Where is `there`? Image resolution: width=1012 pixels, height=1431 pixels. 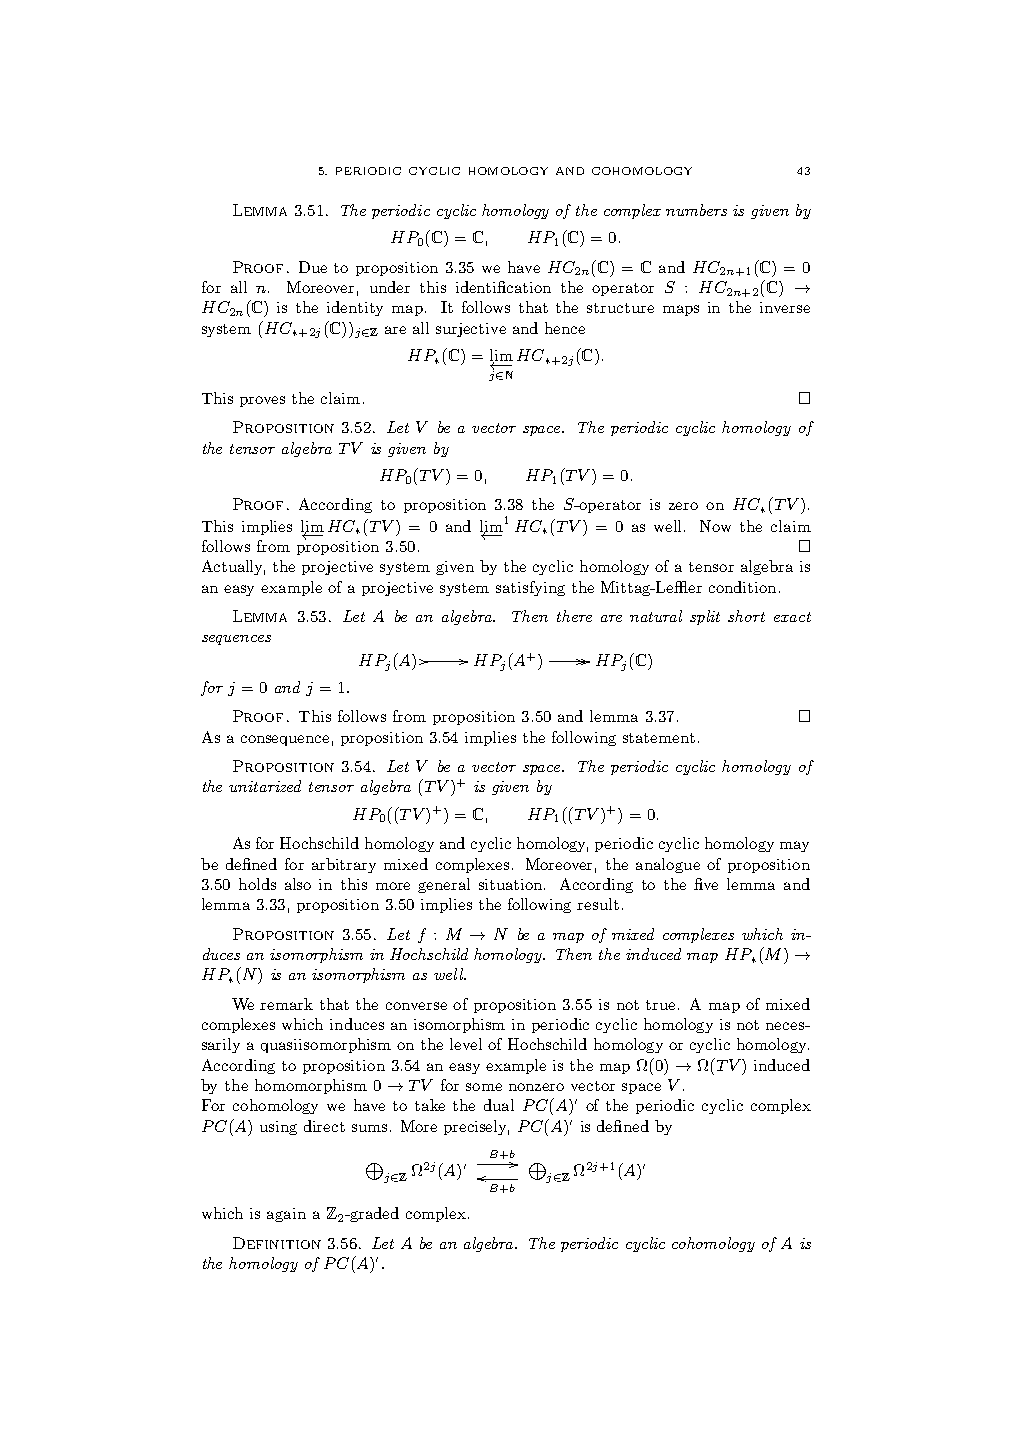
there is located at coordinates (574, 616).
